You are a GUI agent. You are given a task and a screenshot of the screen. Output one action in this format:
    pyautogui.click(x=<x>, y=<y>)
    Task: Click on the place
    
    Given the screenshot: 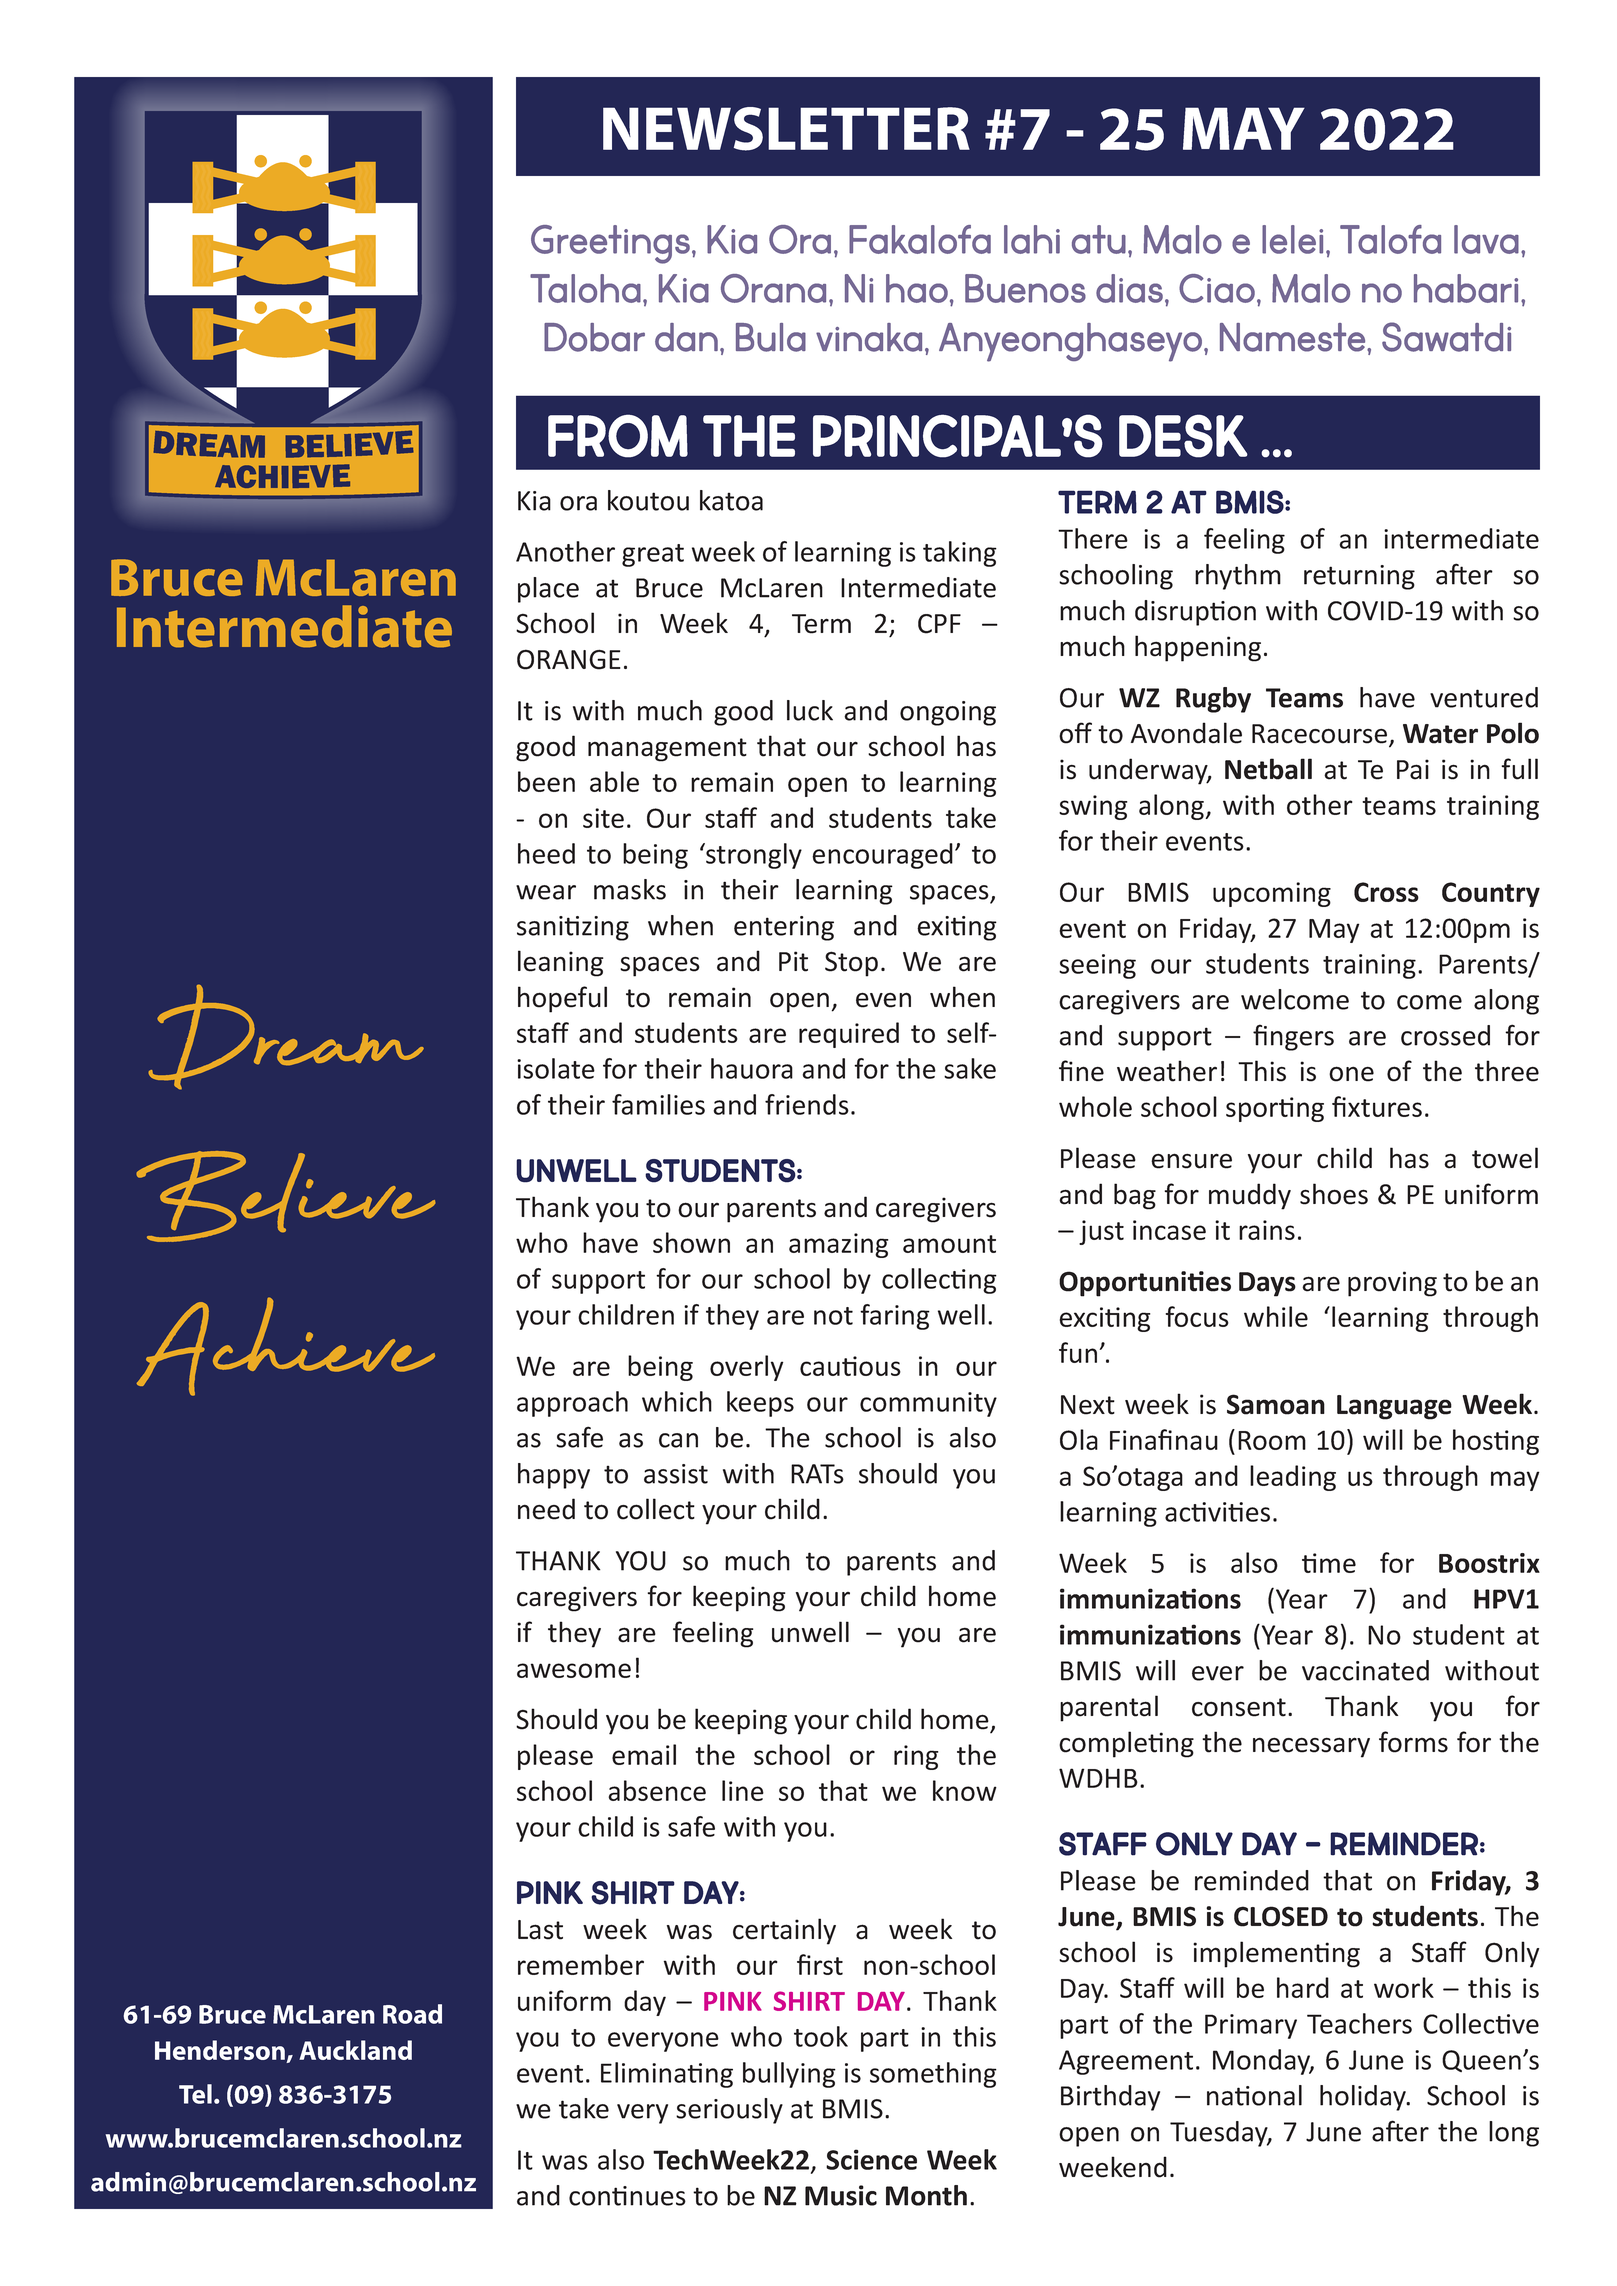 What is the action you would take?
    pyautogui.click(x=548, y=590)
